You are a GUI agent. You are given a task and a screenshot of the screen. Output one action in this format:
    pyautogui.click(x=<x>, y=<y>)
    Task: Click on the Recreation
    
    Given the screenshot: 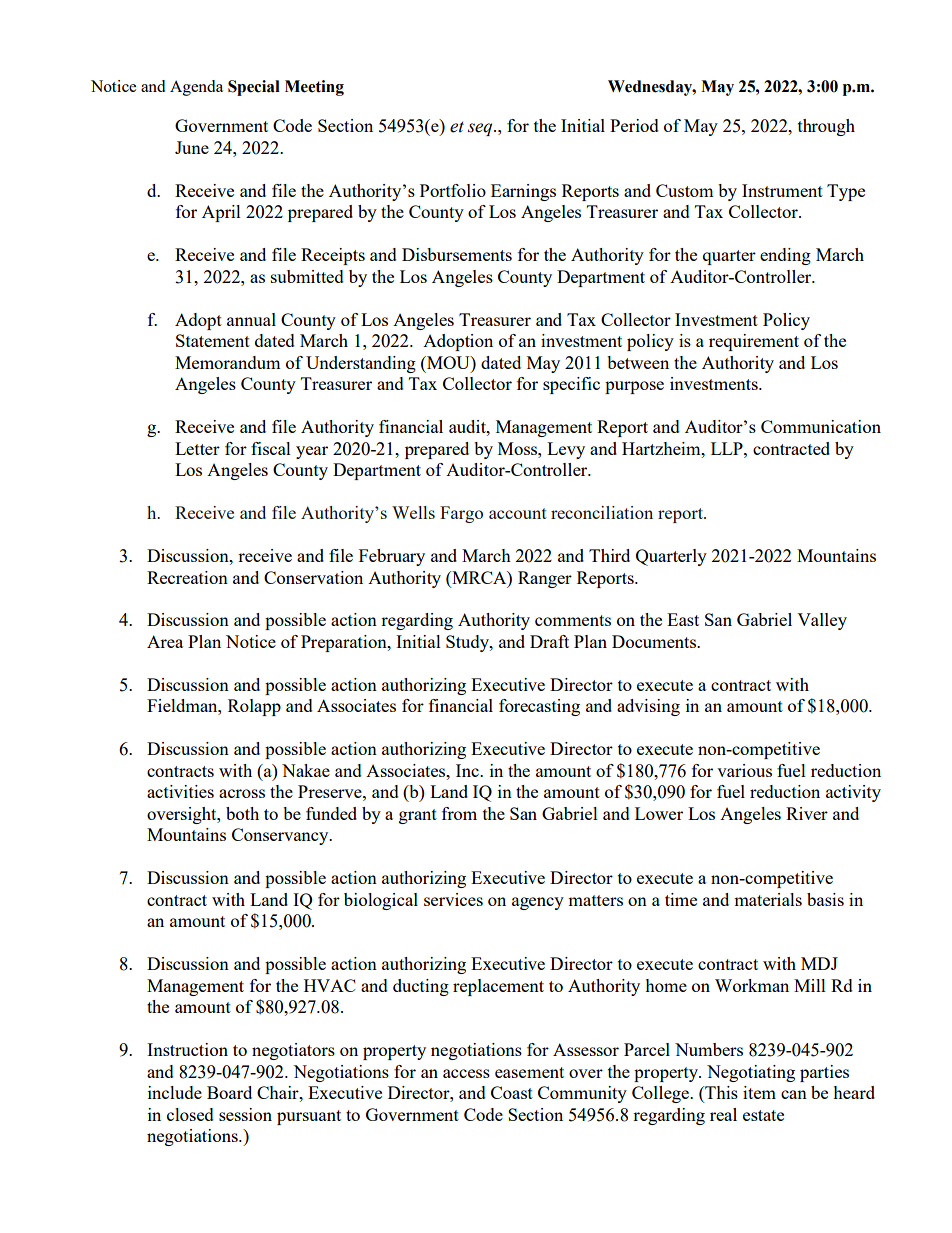 What is the action you would take?
    pyautogui.click(x=187, y=577)
